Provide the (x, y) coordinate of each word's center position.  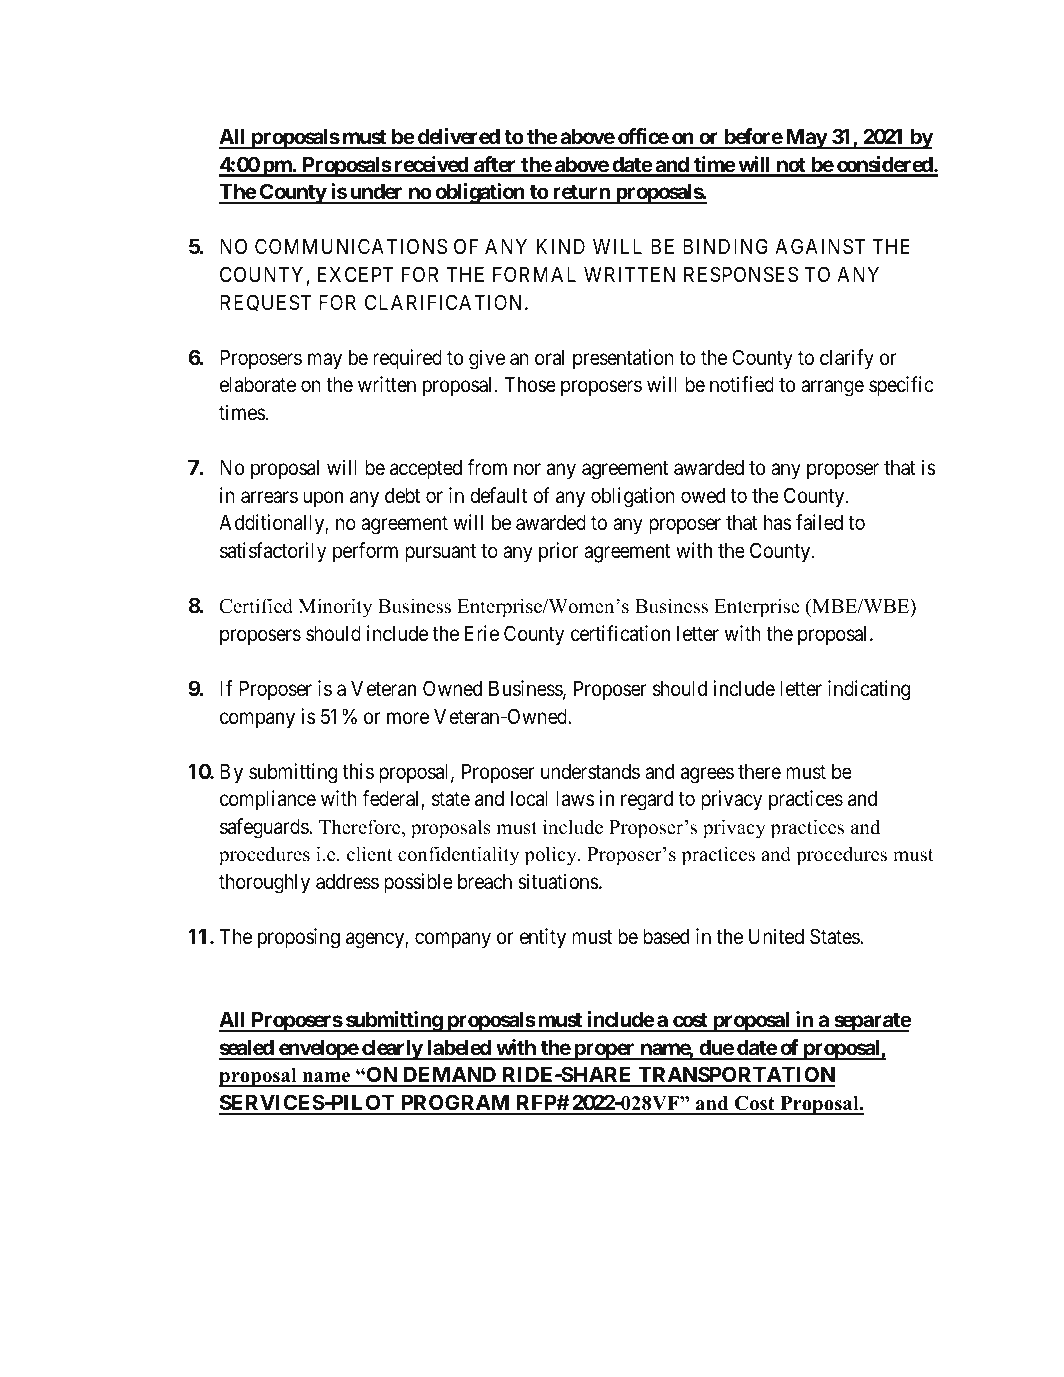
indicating (869, 690)
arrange (832, 389)
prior (559, 552)
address (347, 882)
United (776, 936)
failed (819, 522)
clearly (392, 1050)
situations (558, 881)
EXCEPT (356, 274)
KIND (561, 246)
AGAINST (820, 246)
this (358, 771)
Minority (335, 608)
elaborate (258, 385)
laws (575, 799)
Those (530, 385)
